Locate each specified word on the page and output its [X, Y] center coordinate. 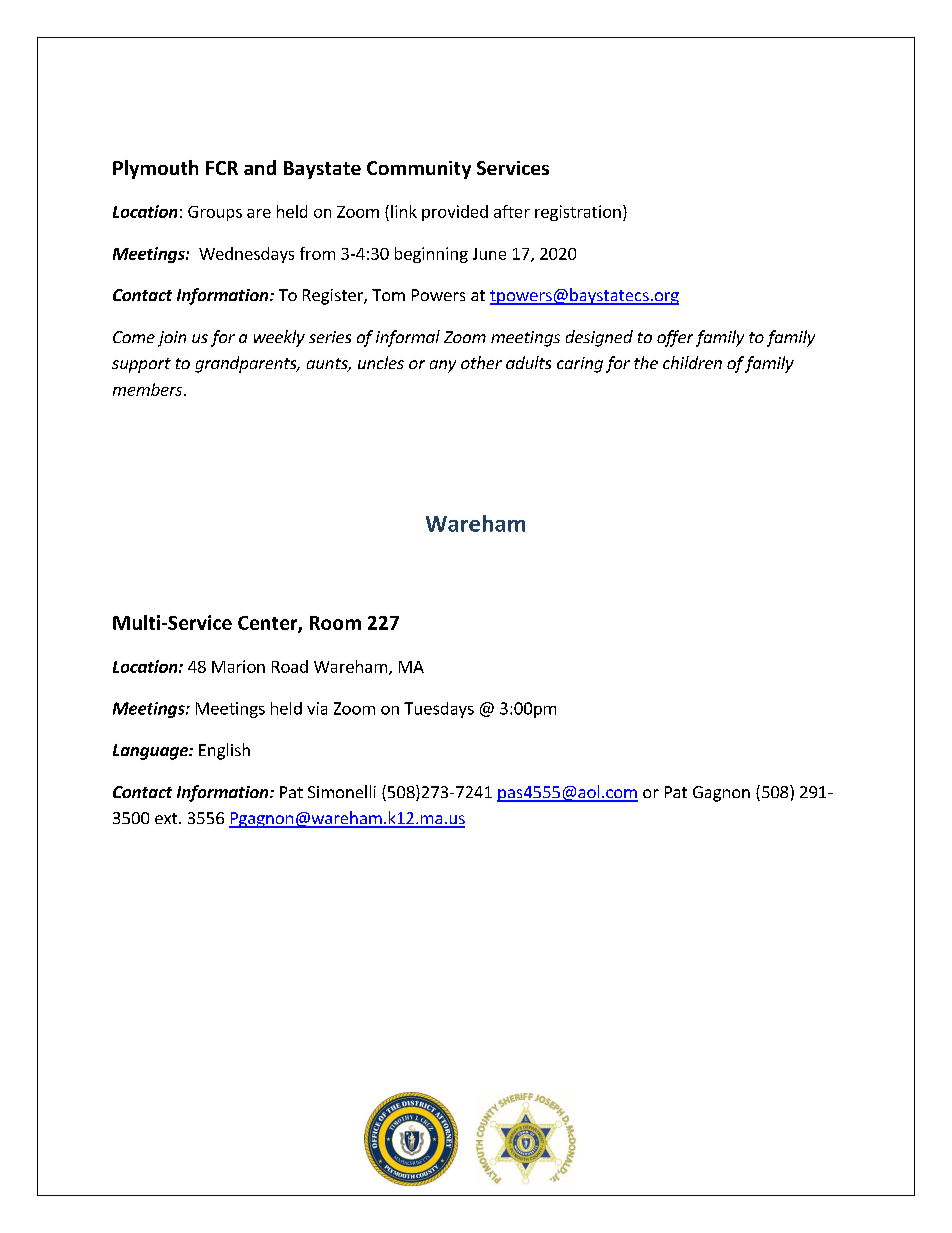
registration [578, 213]
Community [419, 170]
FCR [222, 168]
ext [167, 818]
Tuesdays [439, 710]
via [317, 708]
